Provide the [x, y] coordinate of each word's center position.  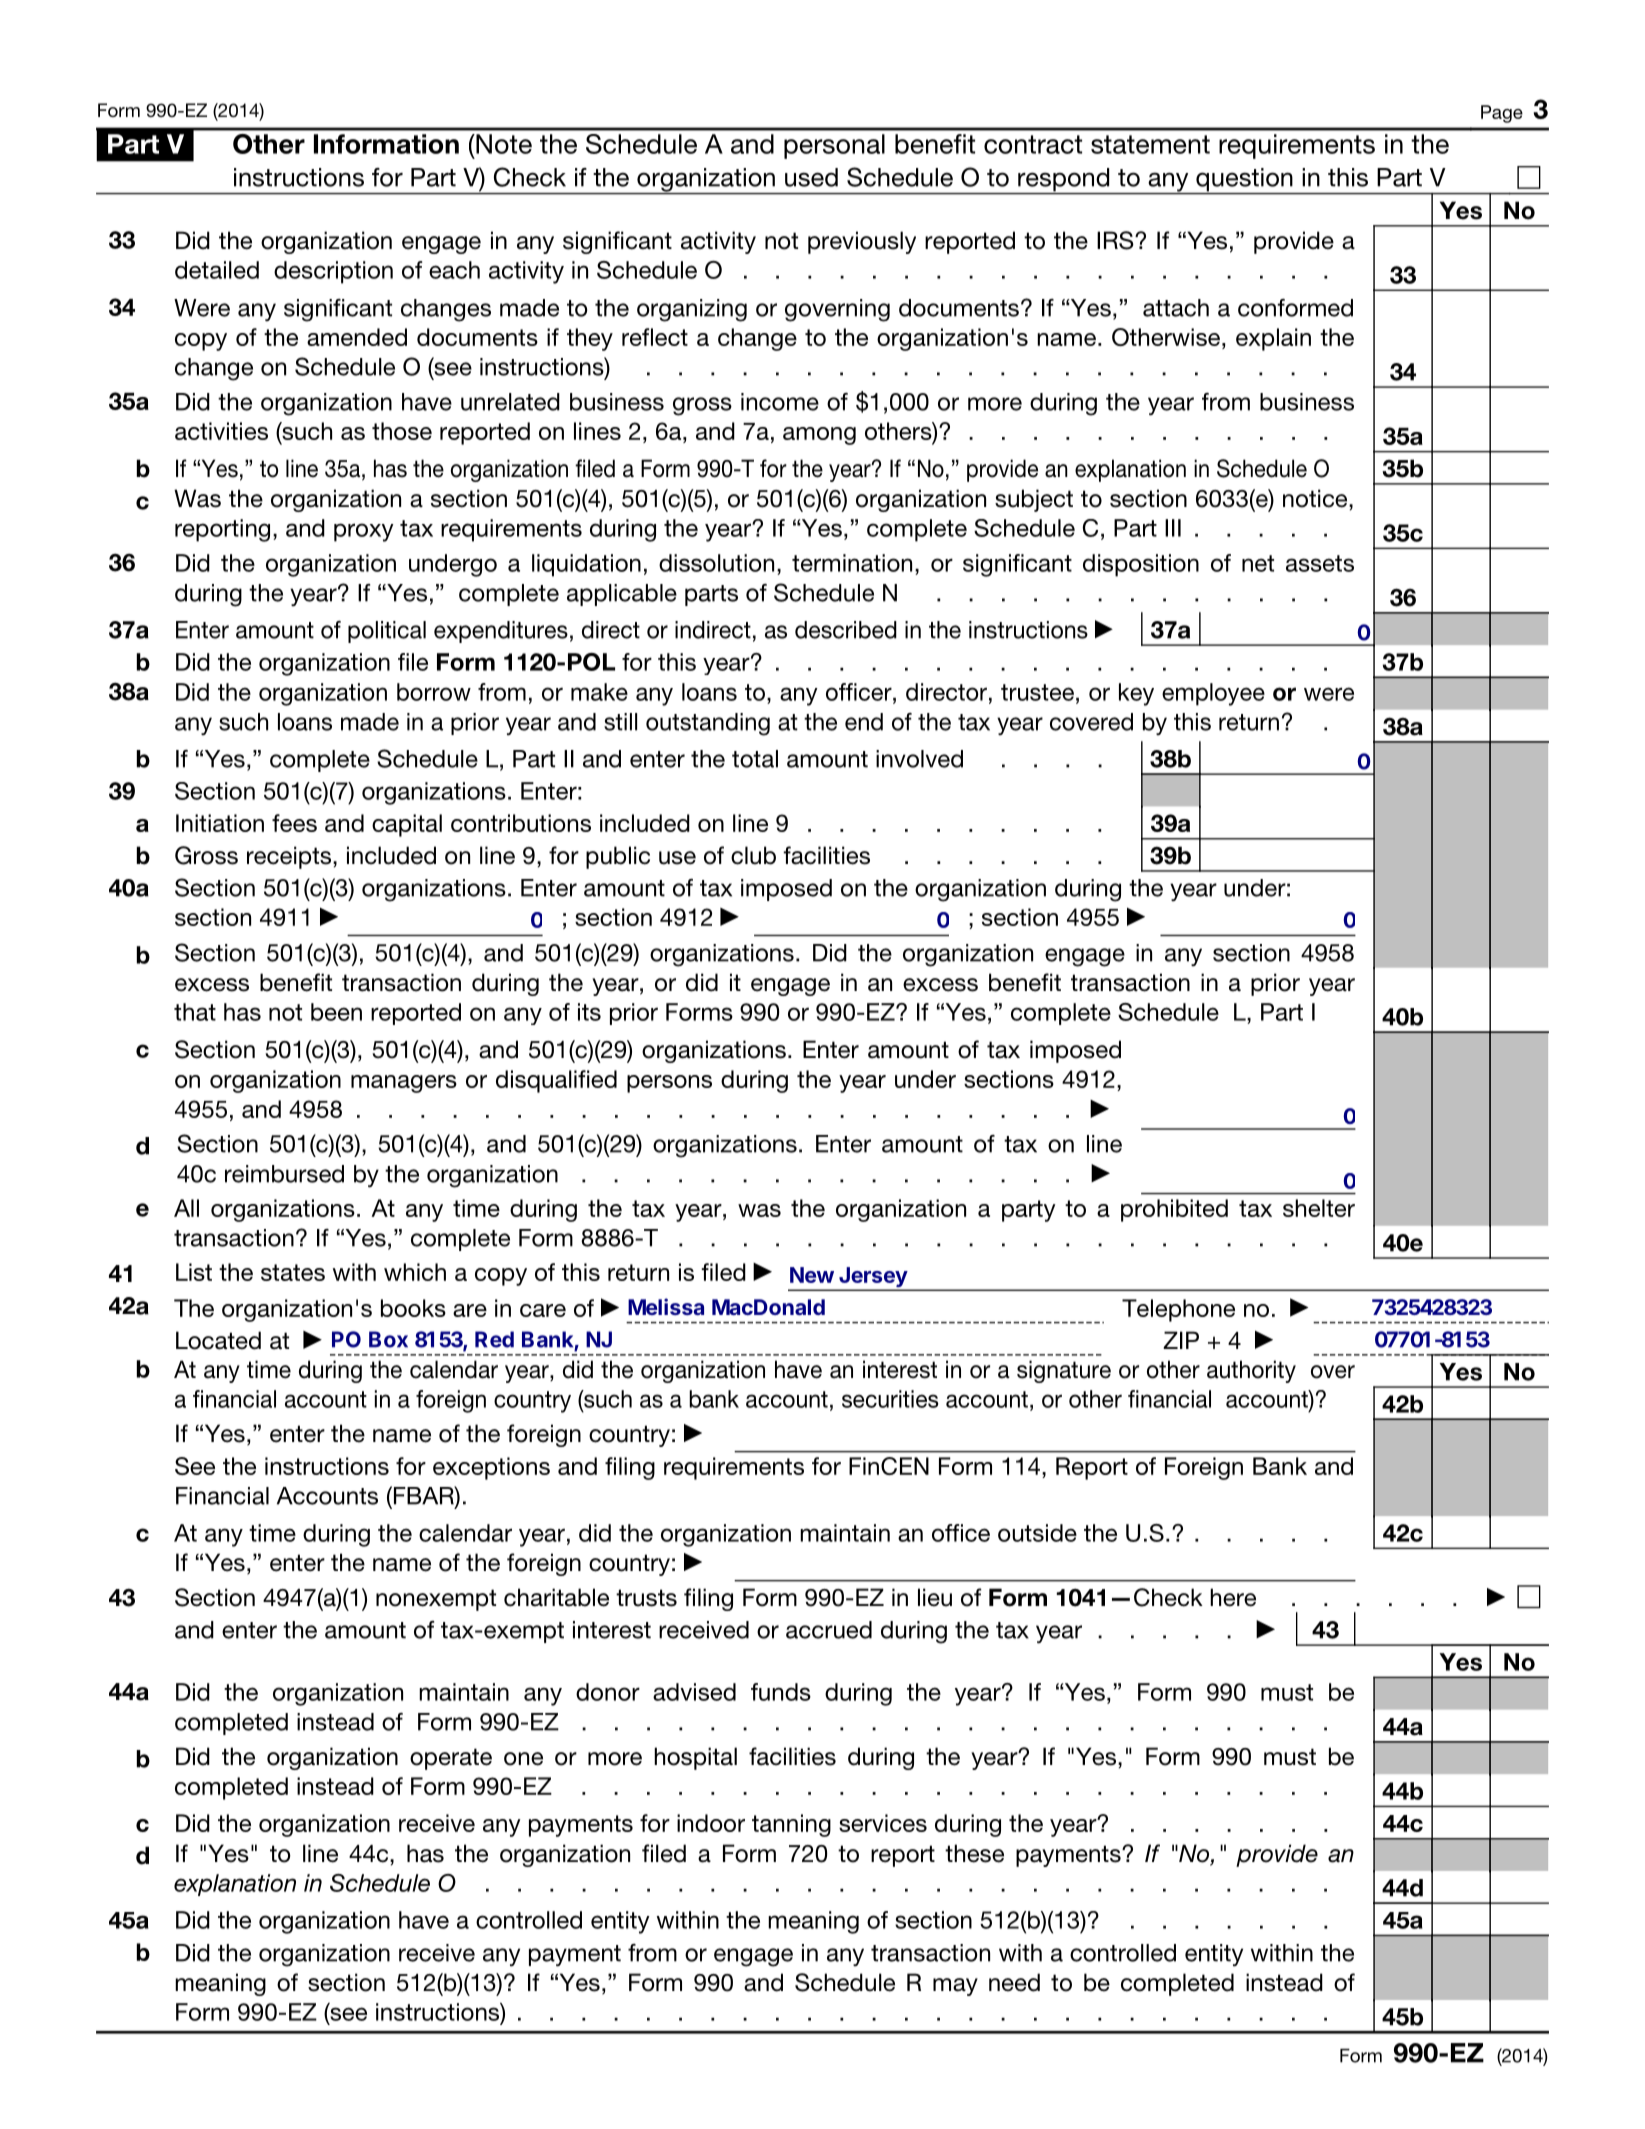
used [811, 177]
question [1244, 181]
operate [451, 1759]
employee [1213, 694]
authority [1251, 1371]
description [333, 272]
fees [294, 823]
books [413, 1308]
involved [919, 759]
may [955, 1987]
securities [890, 1399]
